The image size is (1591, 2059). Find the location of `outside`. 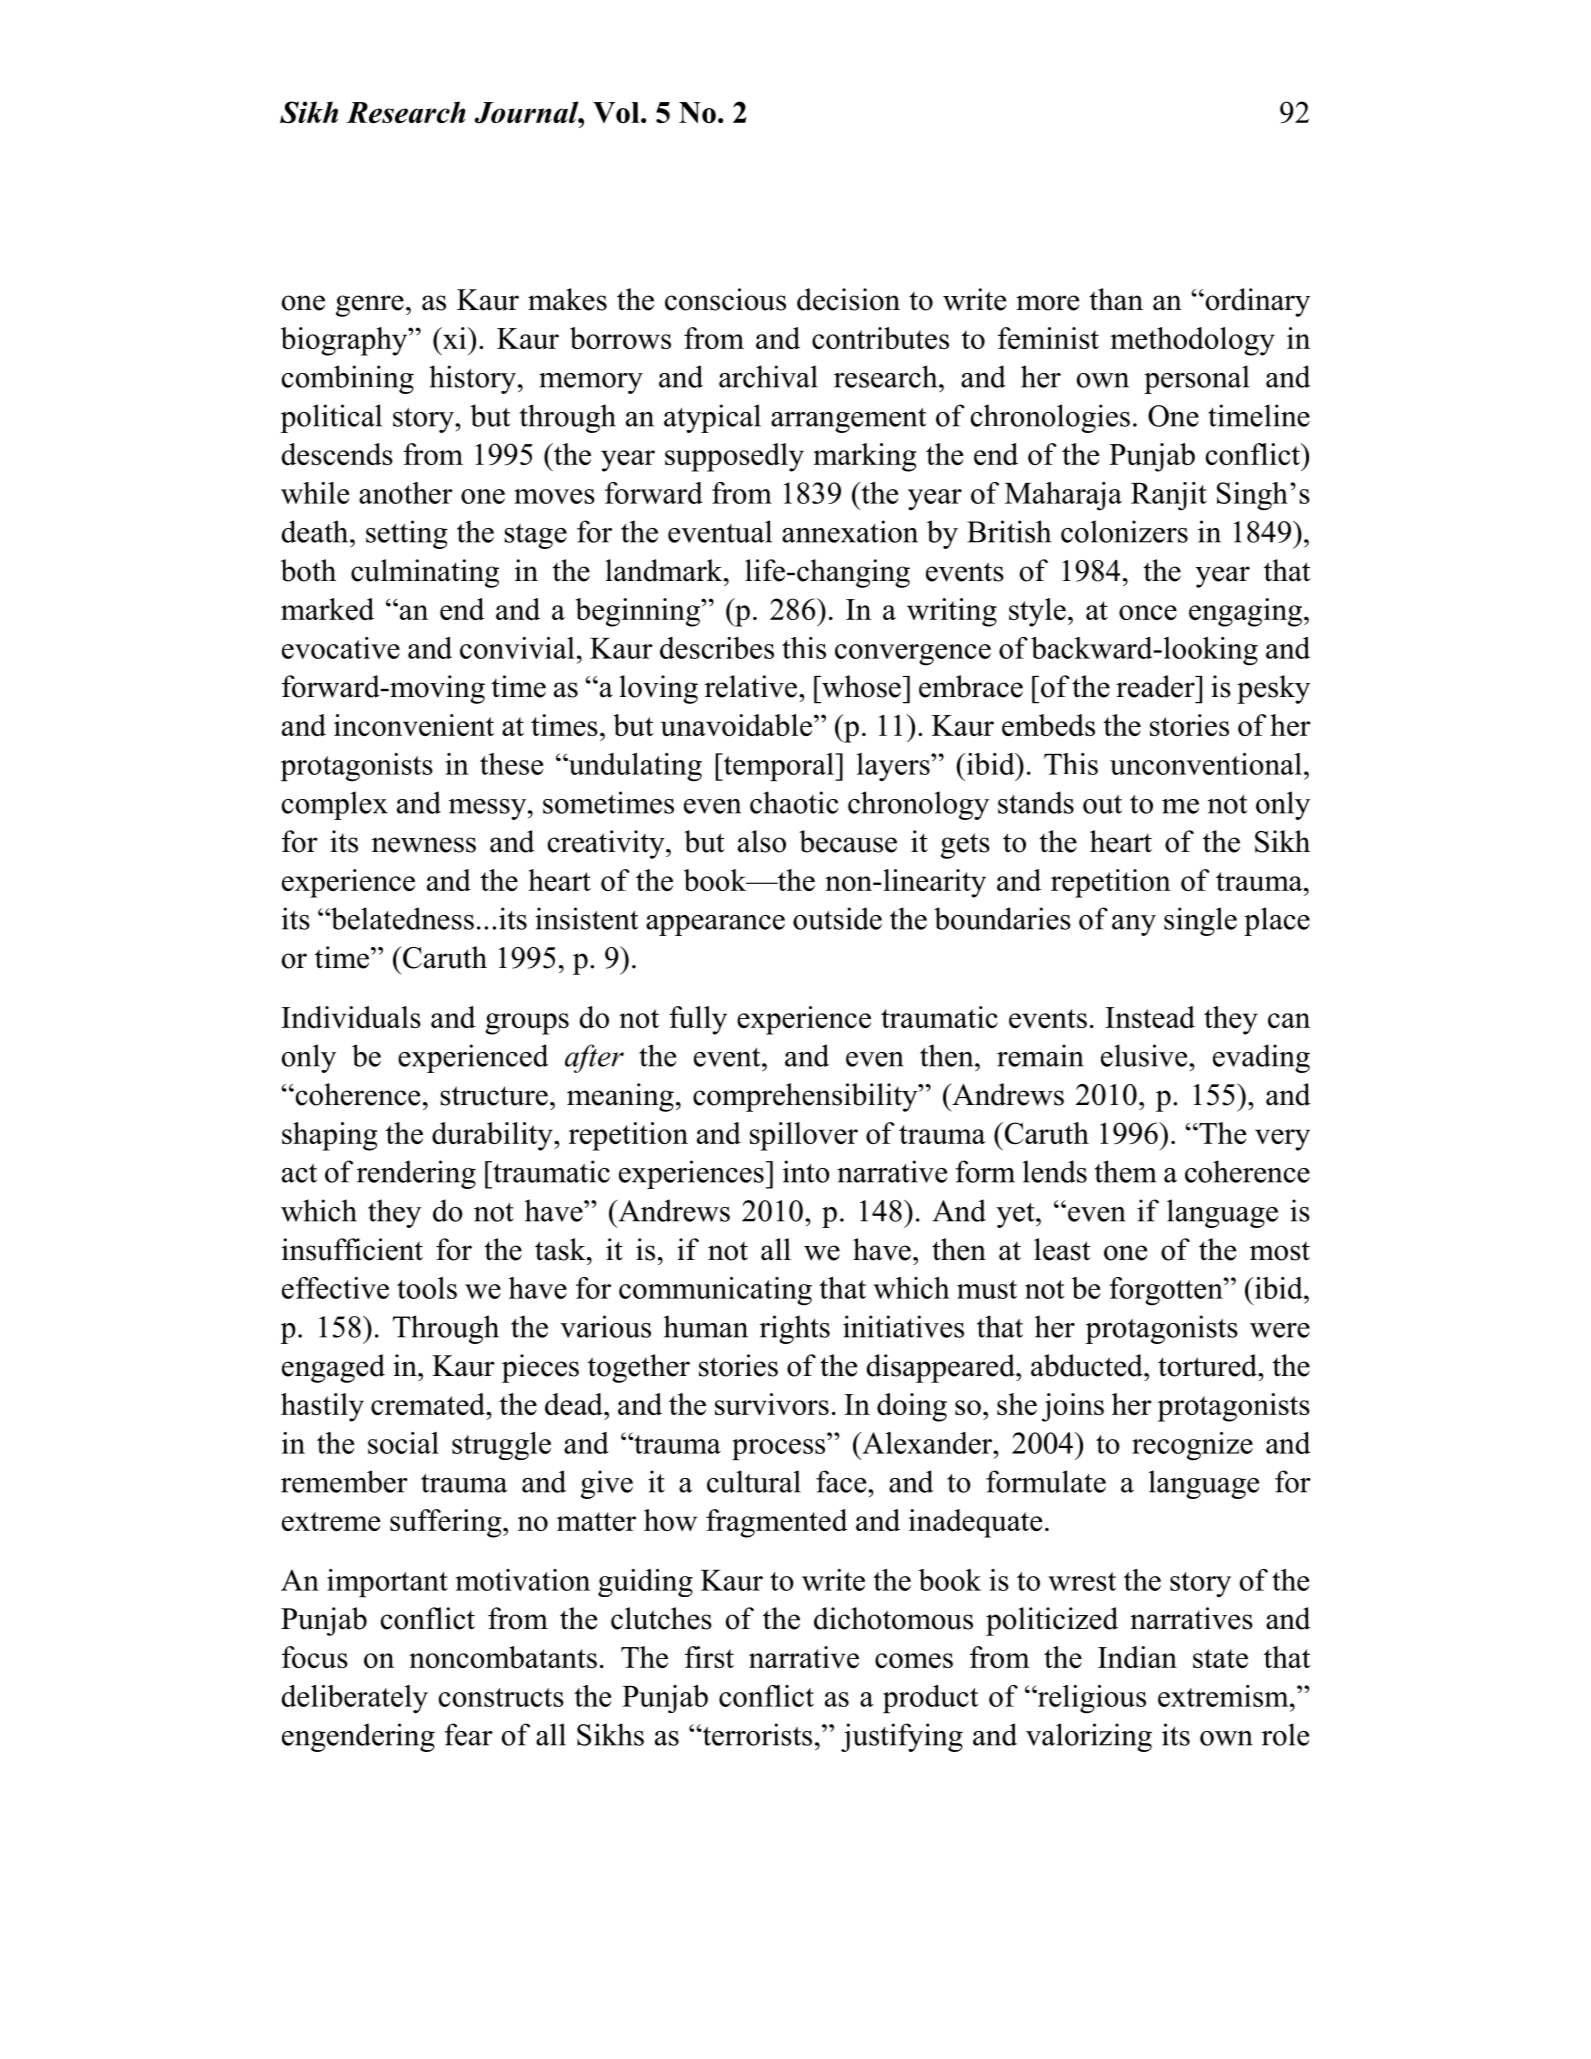

outside is located at coordinates (837, 918).
